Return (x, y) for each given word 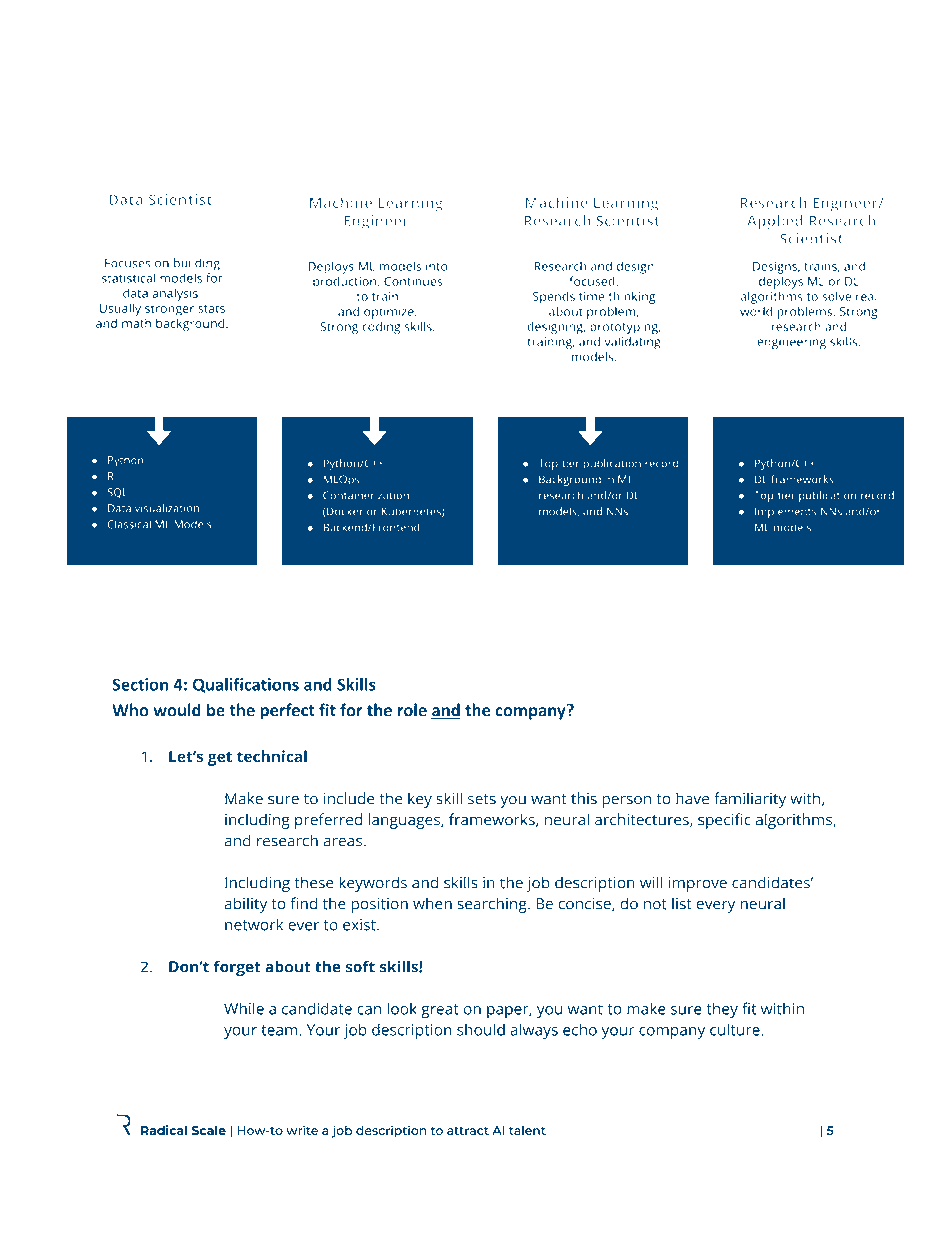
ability (245, 905)
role (412, 710)
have (692, 798)
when (432, 903)
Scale (209, 1130)
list (682, 903)
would (177, 710)
